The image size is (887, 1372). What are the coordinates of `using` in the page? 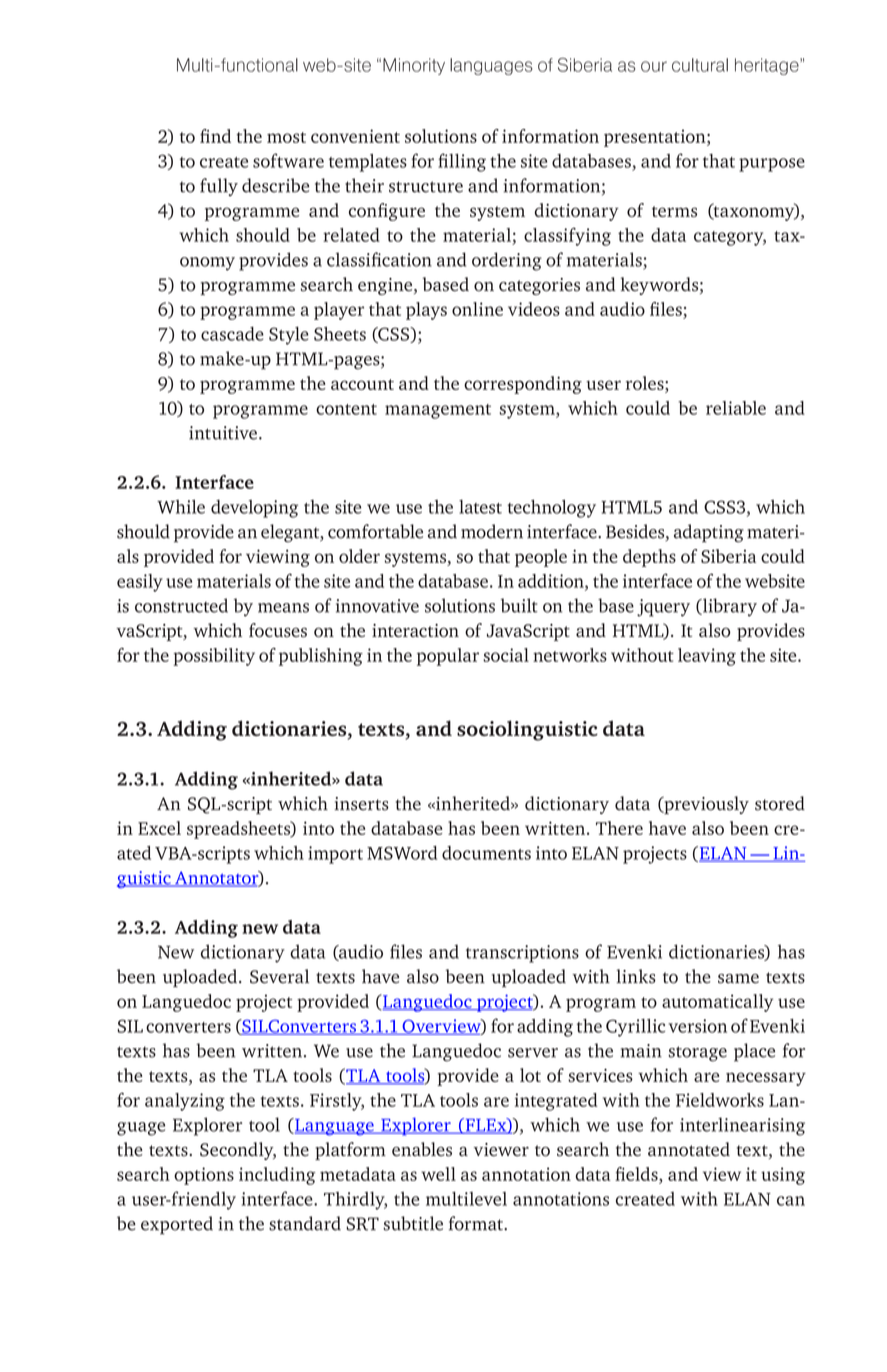 It's located at (783, 1176).
